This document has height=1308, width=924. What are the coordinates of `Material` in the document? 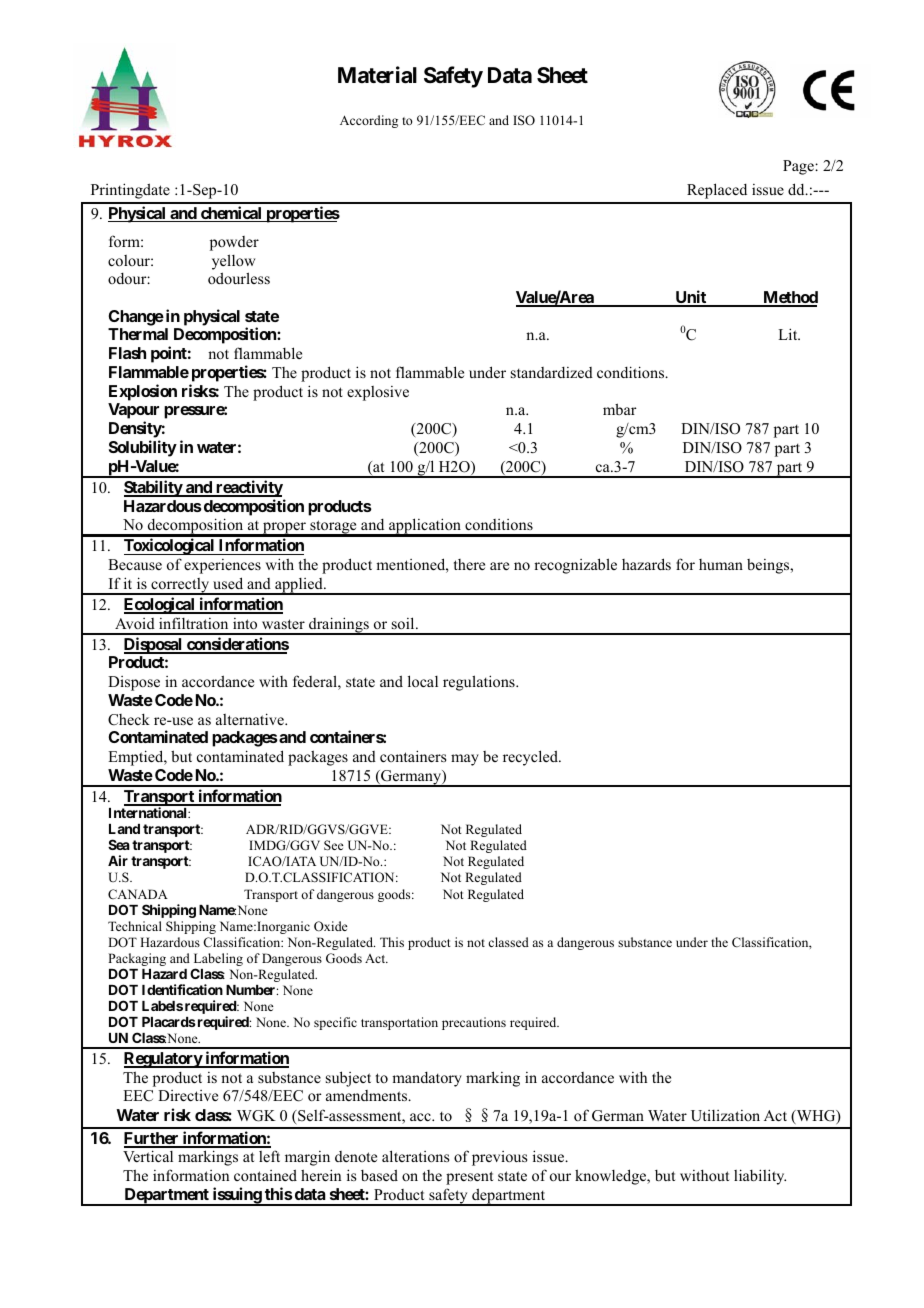 It's located at (377, 75).
